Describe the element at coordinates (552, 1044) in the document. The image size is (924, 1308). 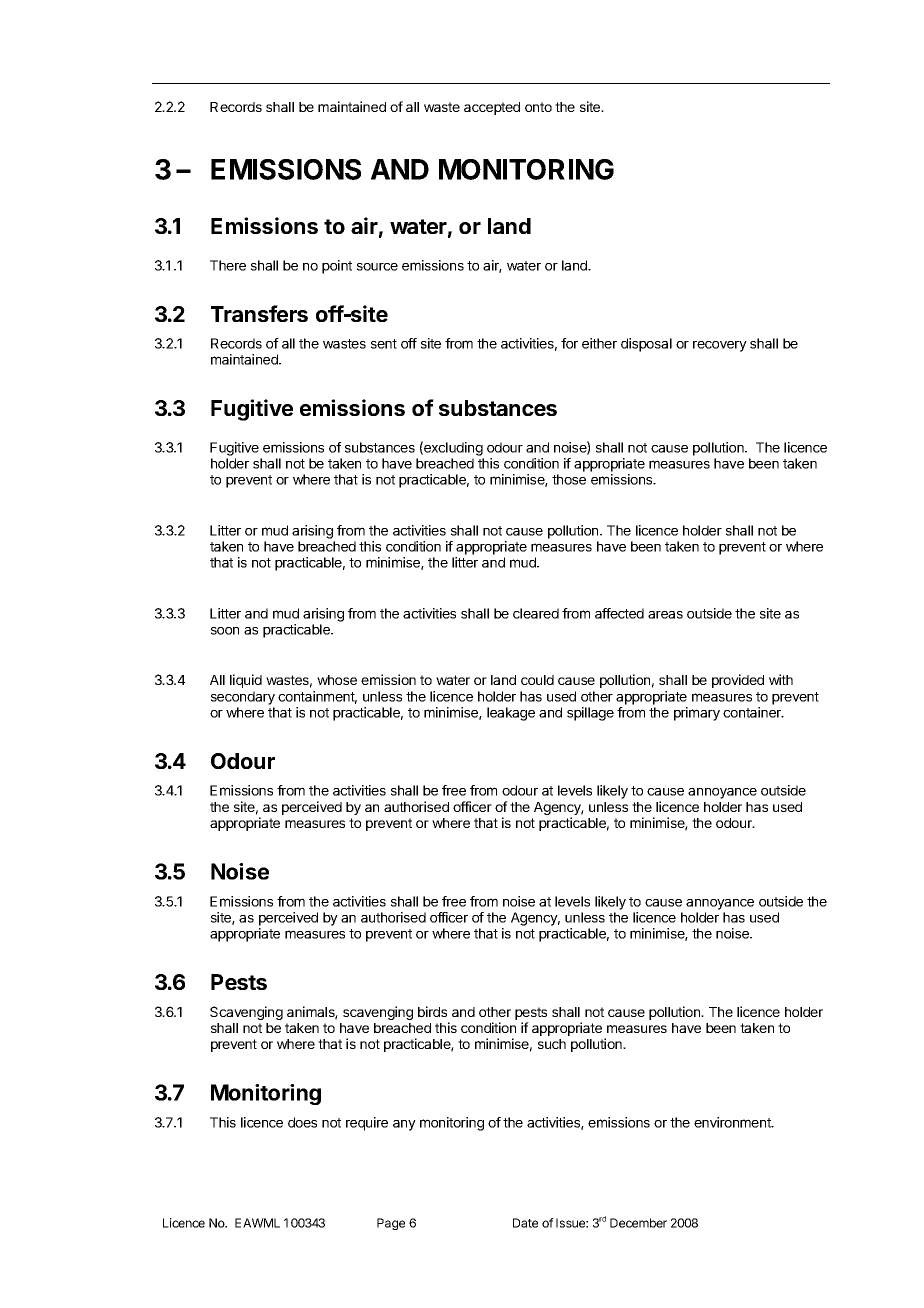
I see `such` at that location.
